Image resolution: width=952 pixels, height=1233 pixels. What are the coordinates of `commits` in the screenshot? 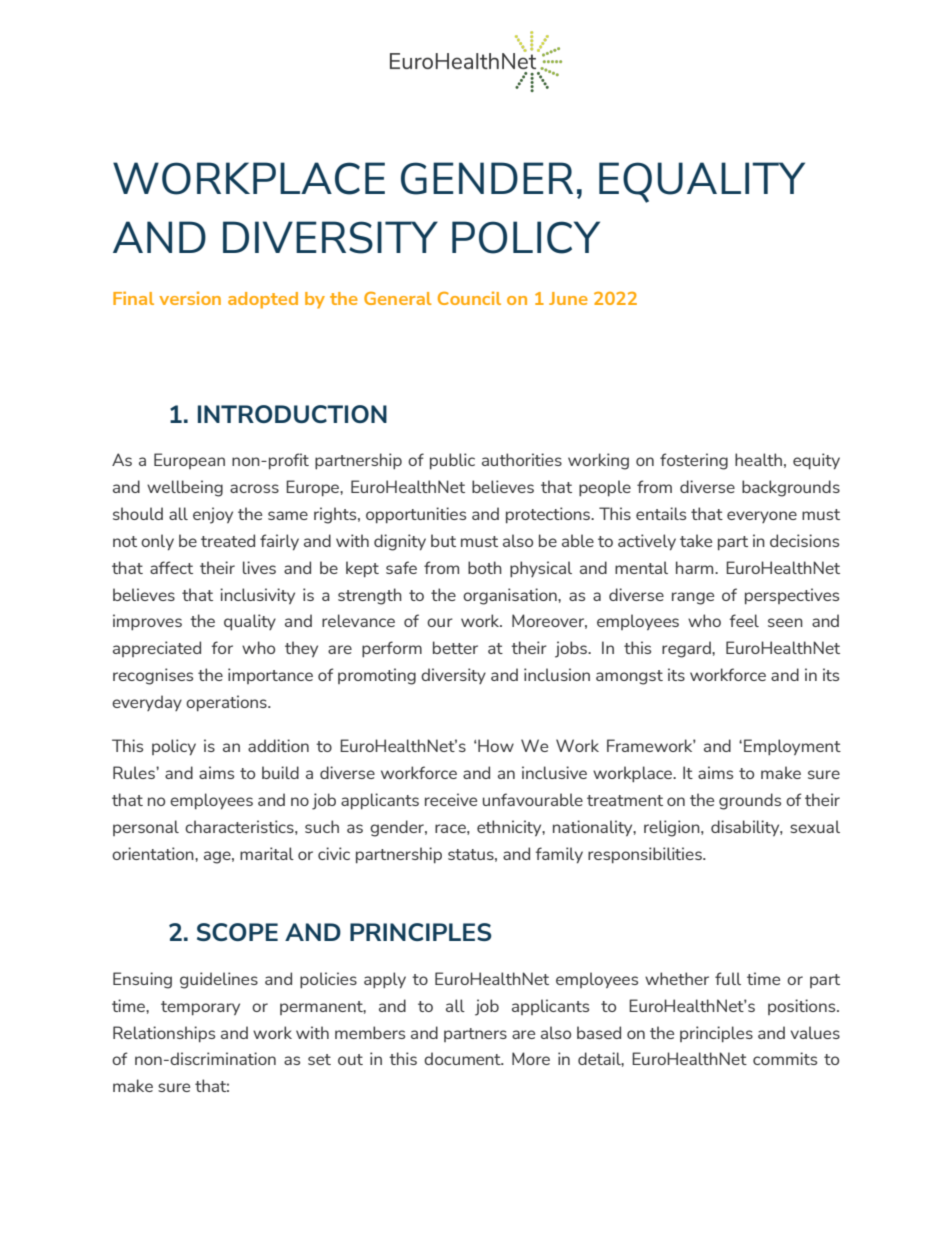 It's located at (785, 1058).
